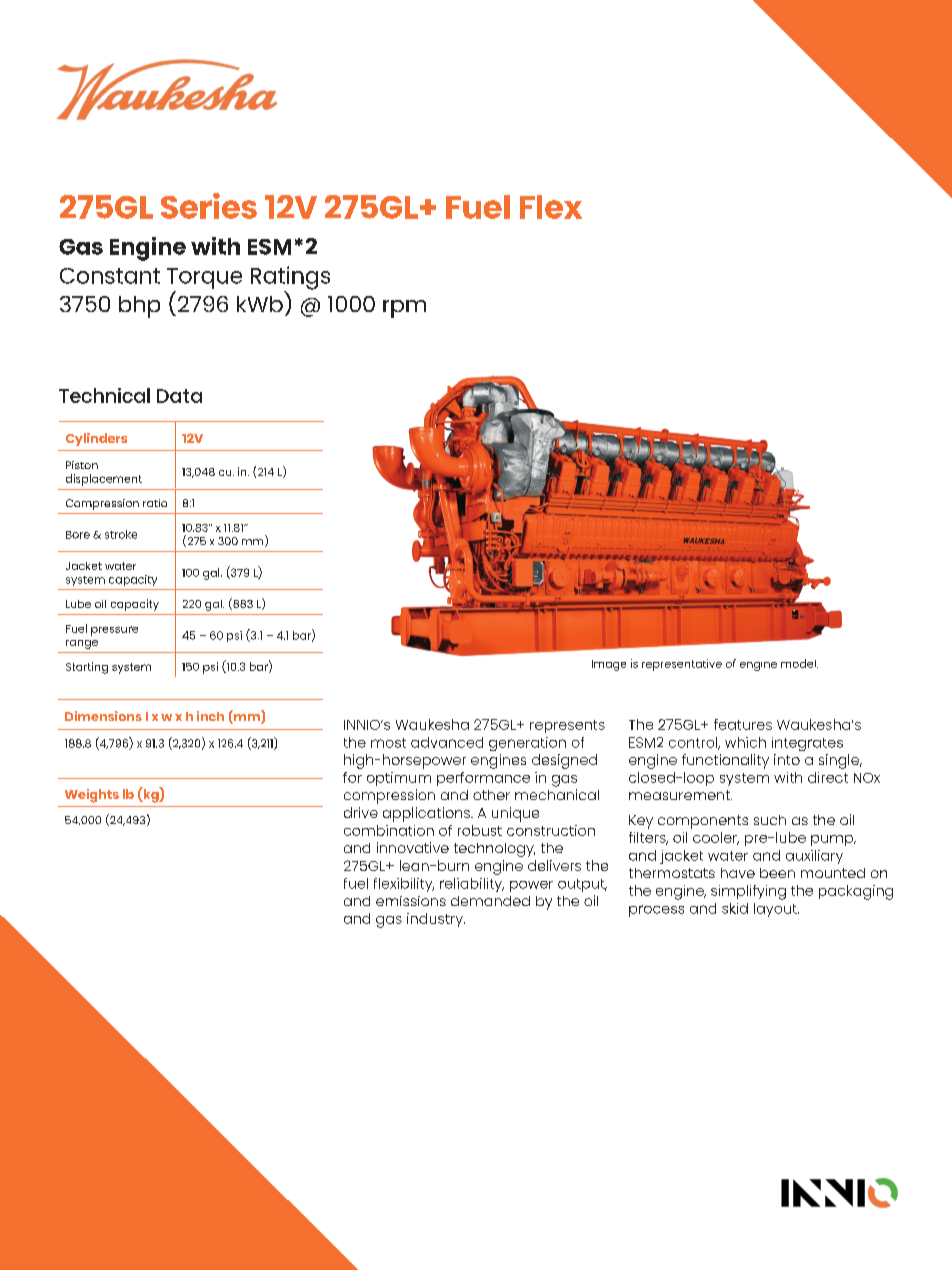 Image resolution: width=952 pixels, height=1270 pixels. What do you see at coordinates (121, 534) in the screenshot?
I see `stroke` at bounding box center [121, 534].
